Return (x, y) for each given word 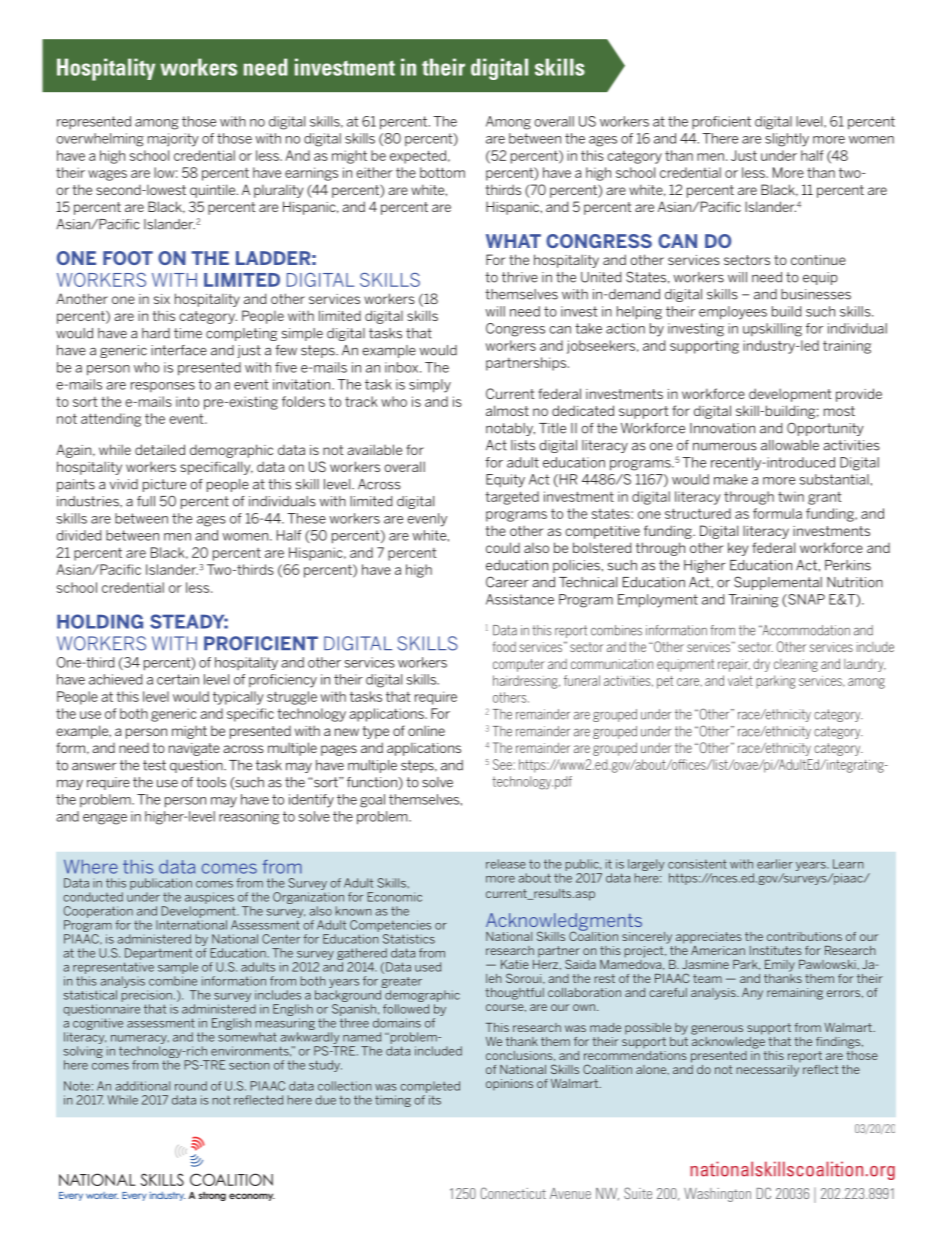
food (504, 646)
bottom (442, 172)
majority (173, 140)
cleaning (796, 665)
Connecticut (513, 1193)
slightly (787, 140)
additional (142, 1086)
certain (178, 679)
